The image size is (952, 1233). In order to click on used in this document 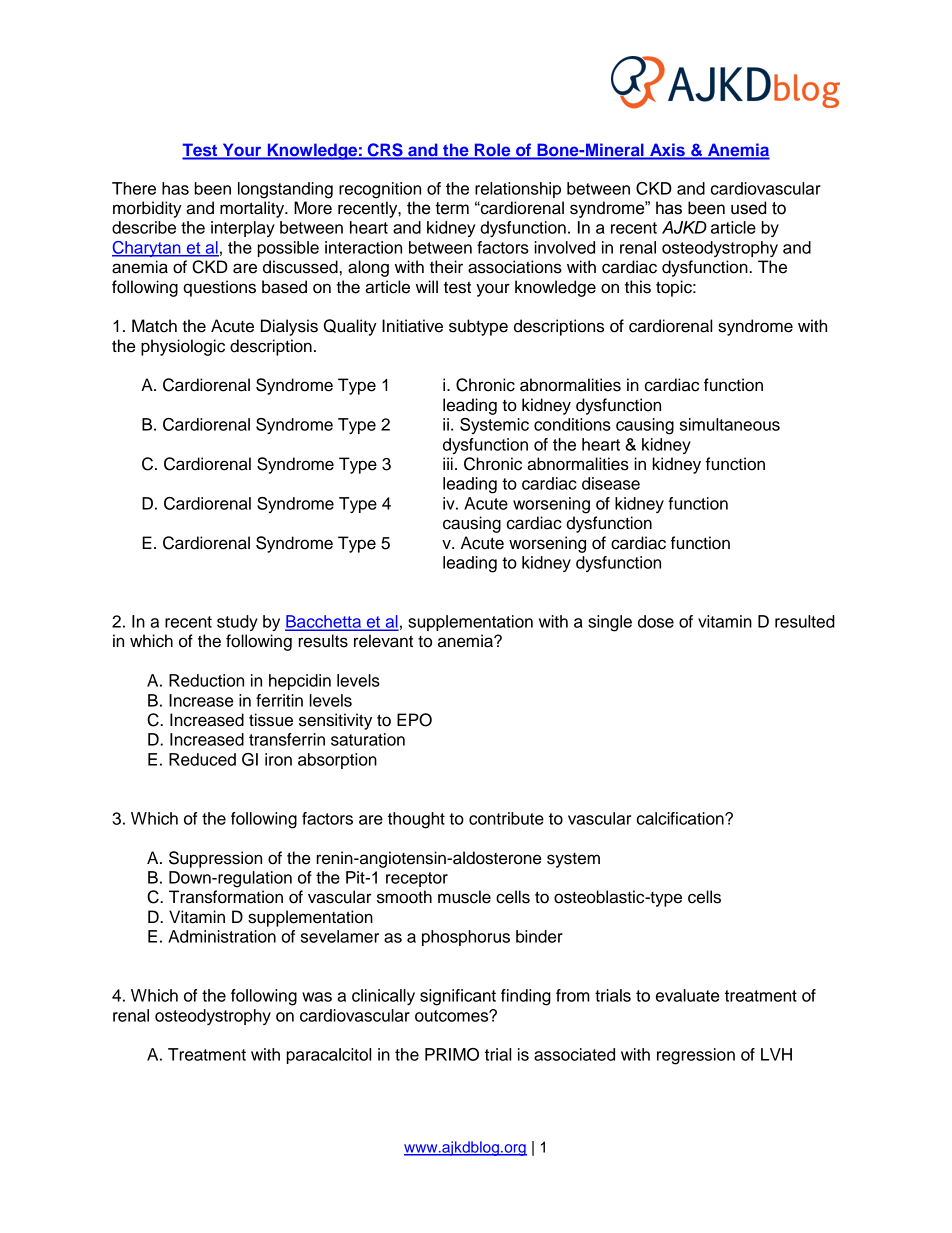, I will do `click(748, 208)`.
